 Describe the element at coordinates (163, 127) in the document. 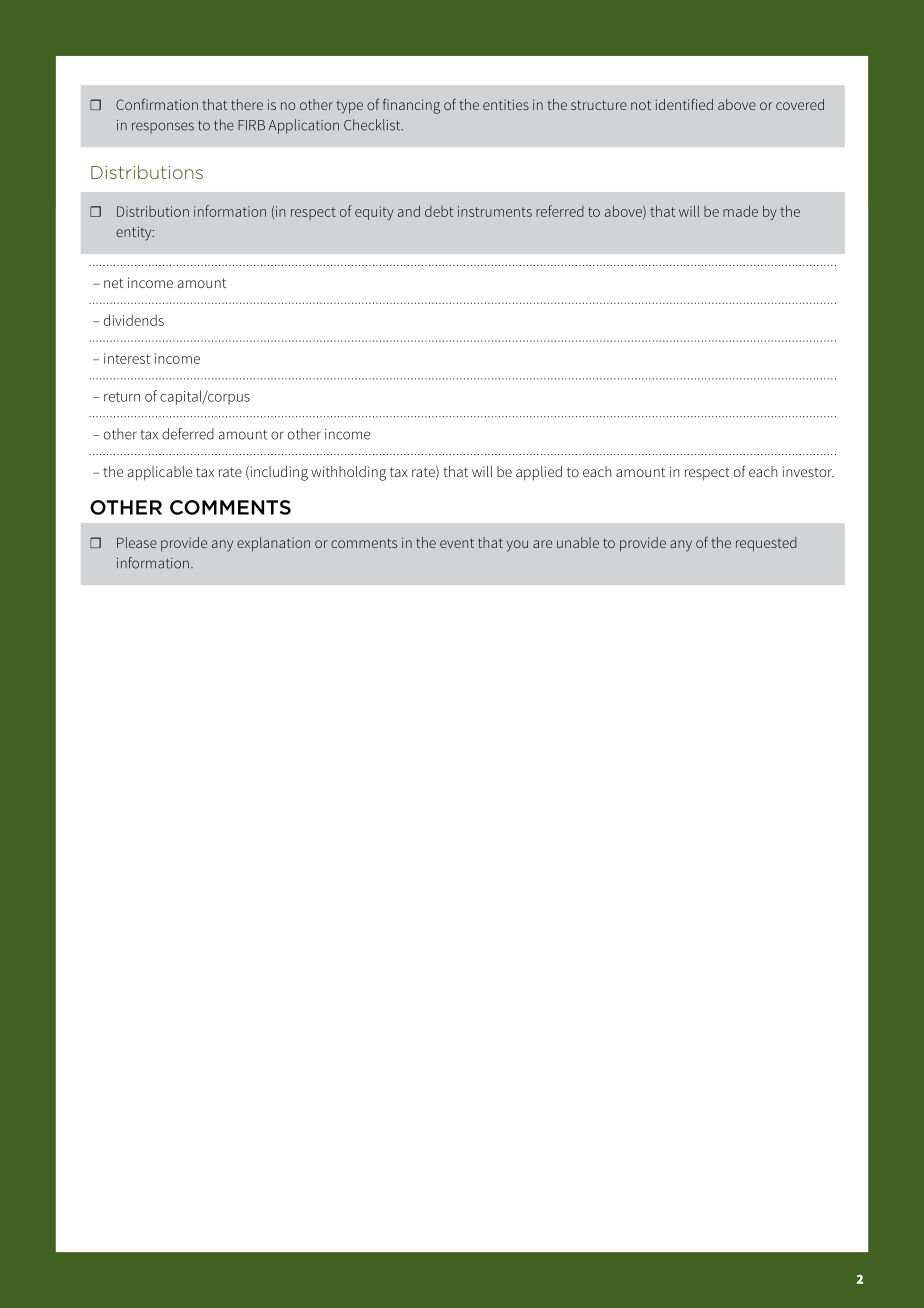

I see `responses` at that location.
